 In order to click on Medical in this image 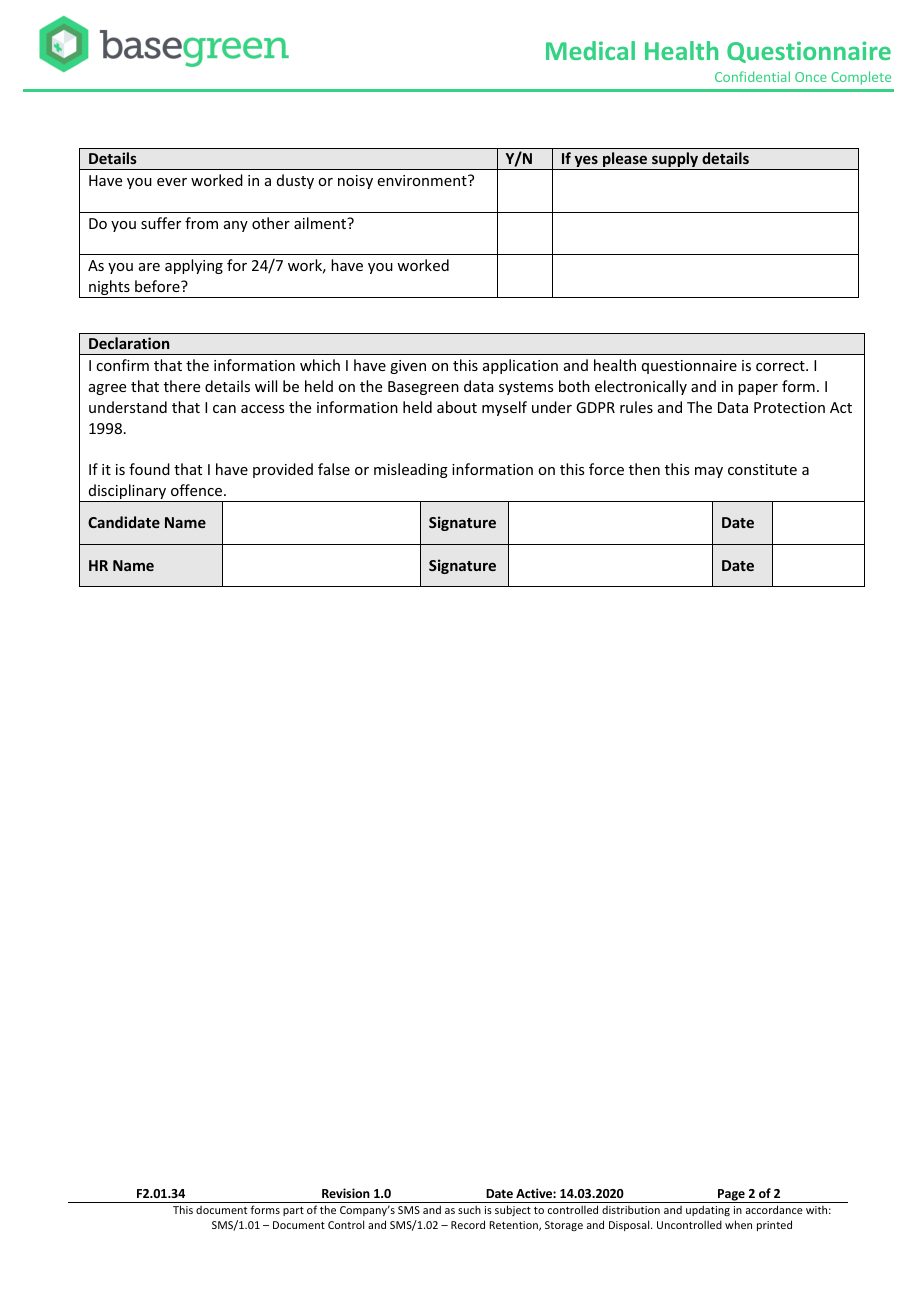, I will do `click(590, 50)`.
